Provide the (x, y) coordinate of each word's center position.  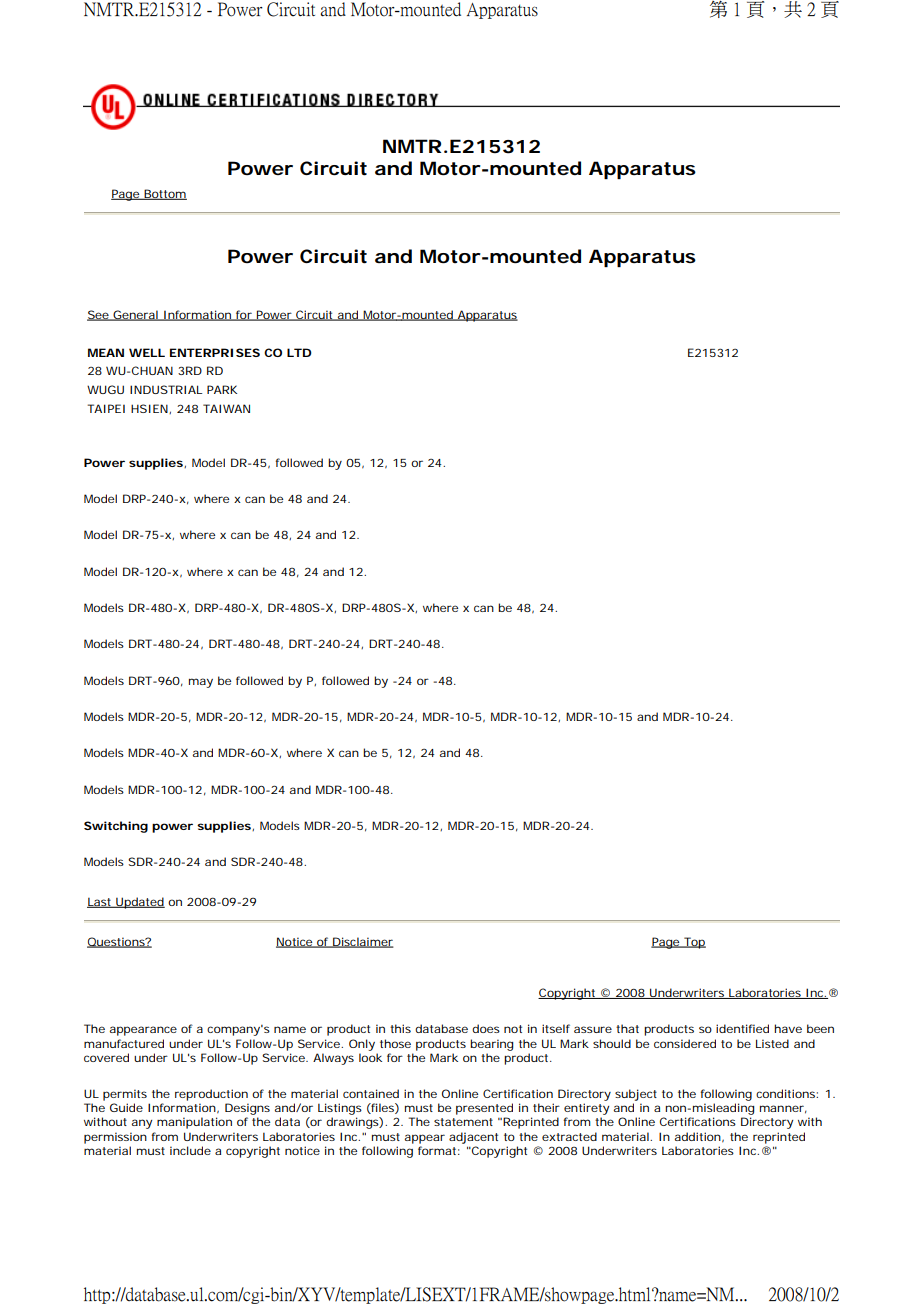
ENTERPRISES (215, 352)
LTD (299, 352)
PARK (222, 389)
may (201, 683)
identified (742, 1028)
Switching (116, 827)
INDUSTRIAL (166, 389)
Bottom (164, 194)
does (486, 1028)
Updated (139, 903)
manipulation (194, 1123)
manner (783, 1109)
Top (694, 943)
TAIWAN (226, 408)
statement (463, 1122)
